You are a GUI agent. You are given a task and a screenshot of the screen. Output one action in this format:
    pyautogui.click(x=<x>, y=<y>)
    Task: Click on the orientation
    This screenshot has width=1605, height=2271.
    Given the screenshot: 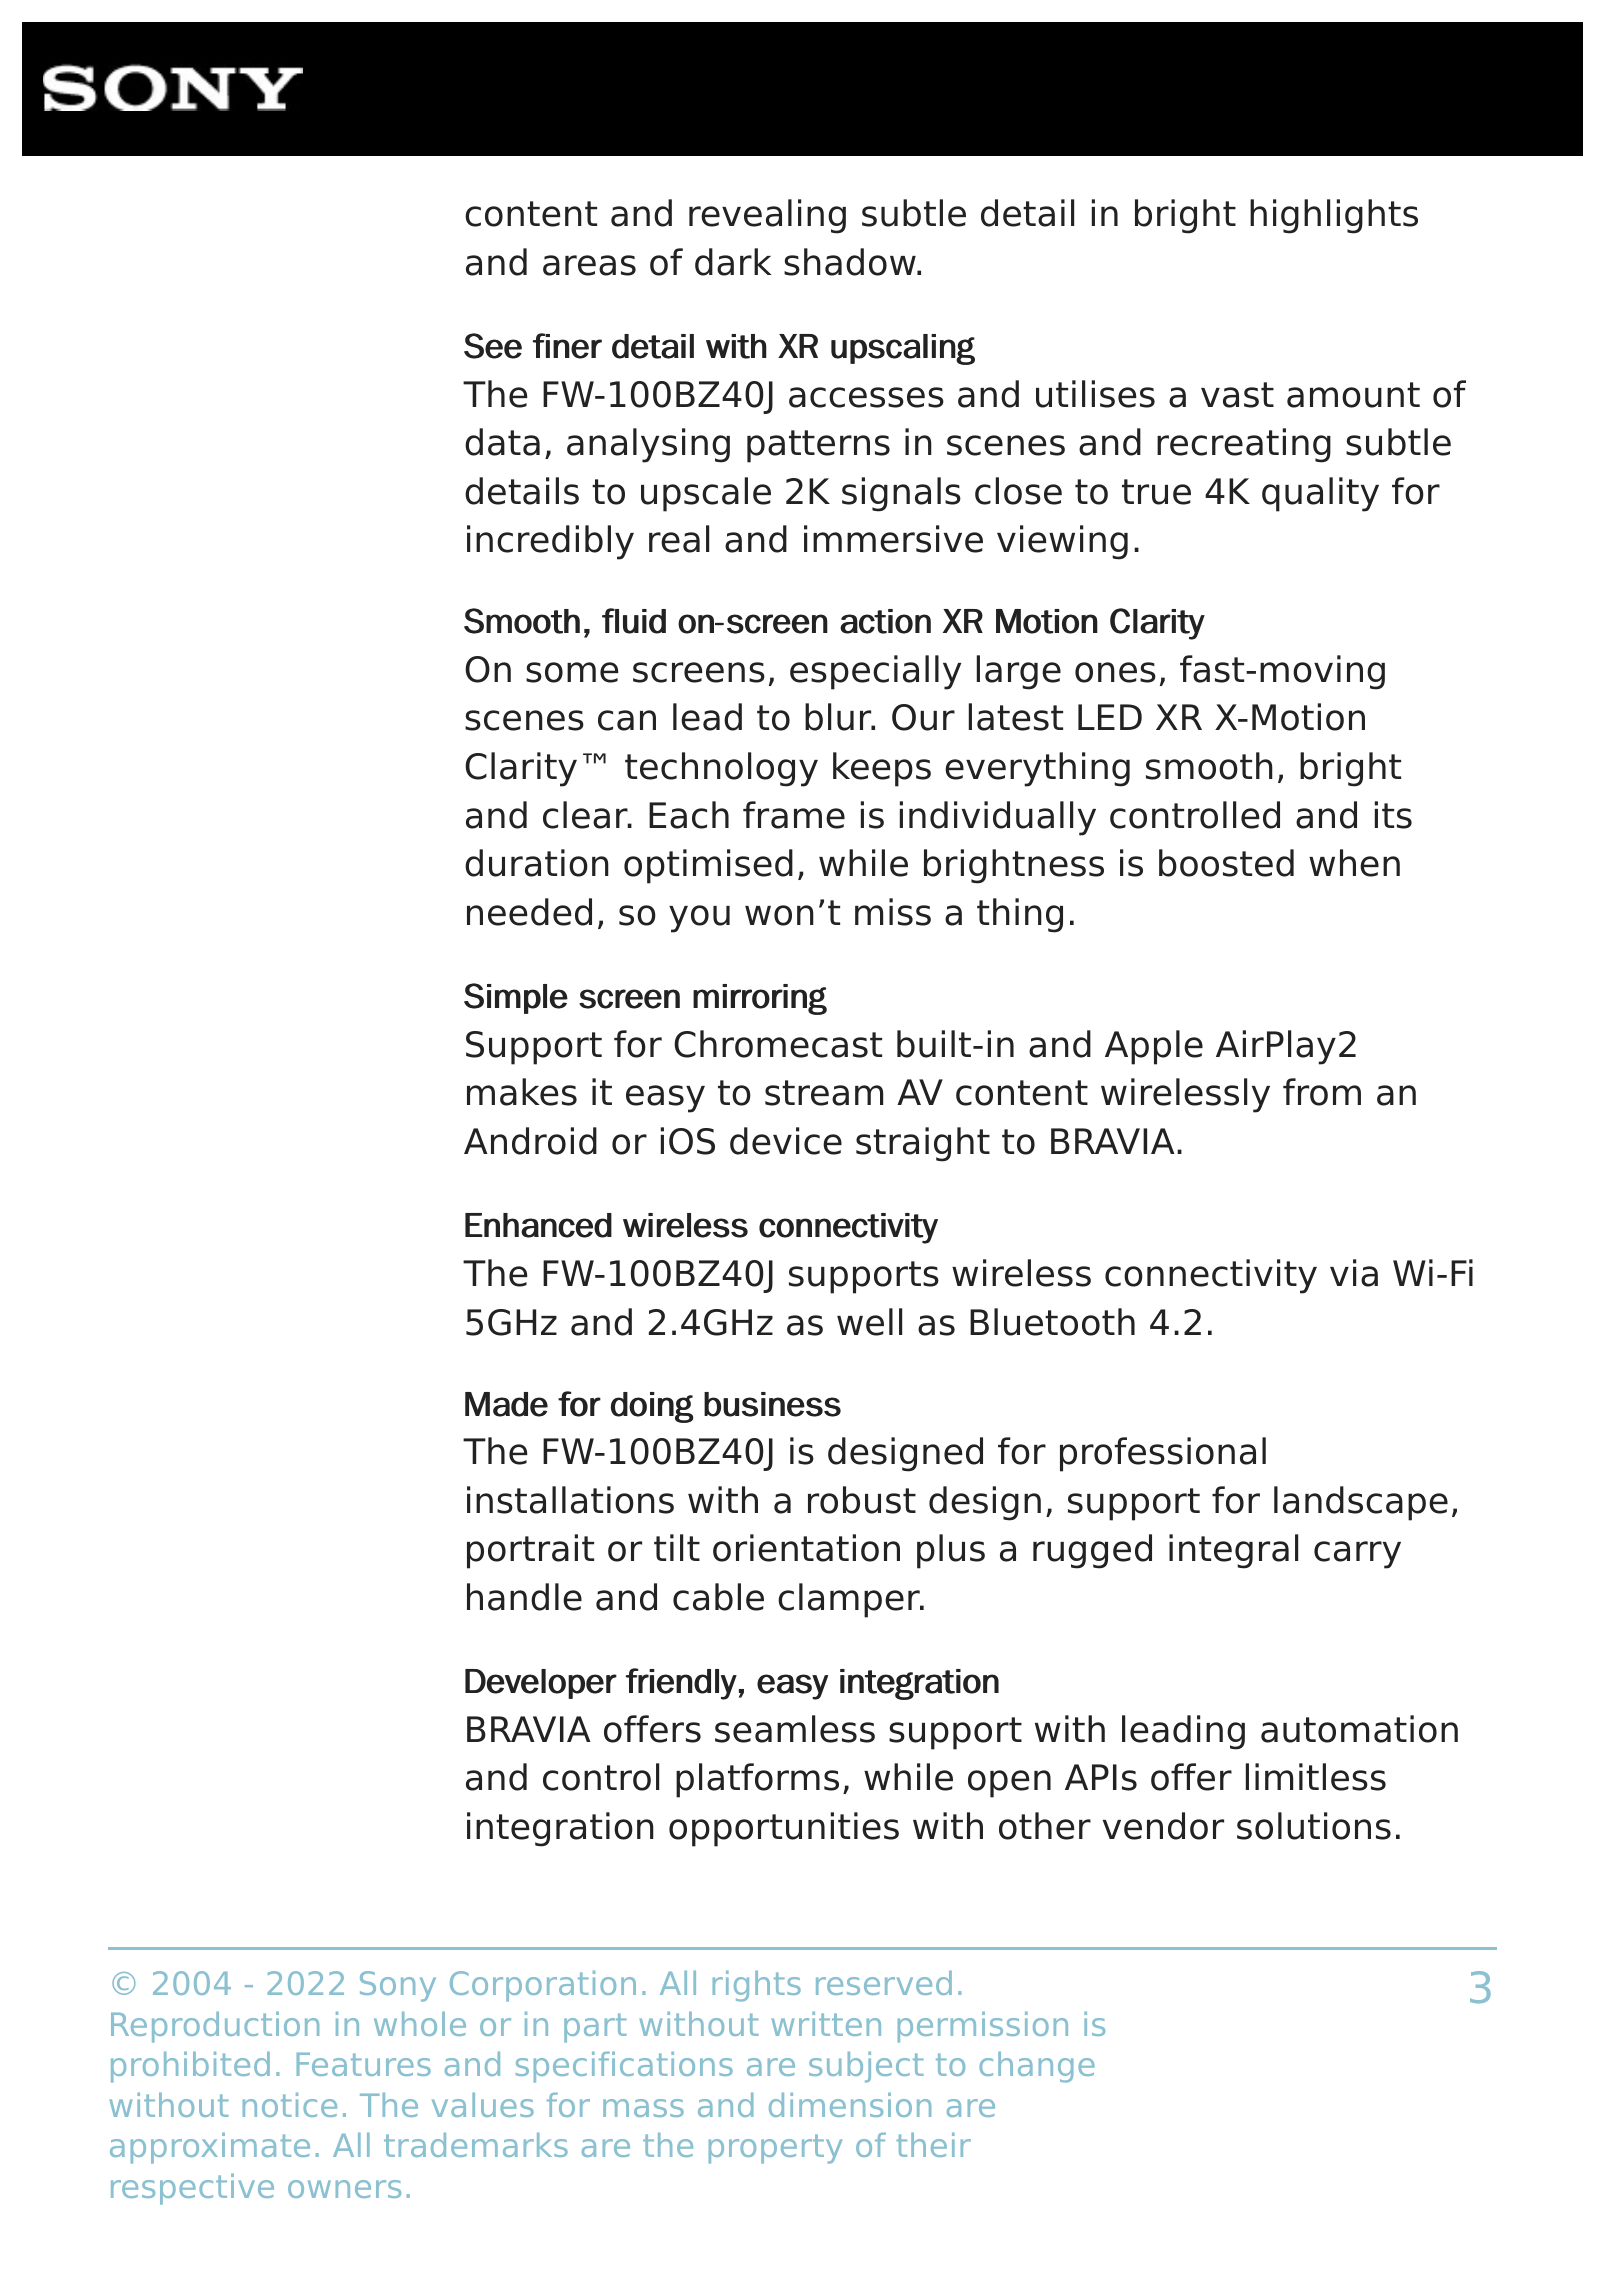 What is the action you would take?
    pyautogui.click(x=806, y=1548)
